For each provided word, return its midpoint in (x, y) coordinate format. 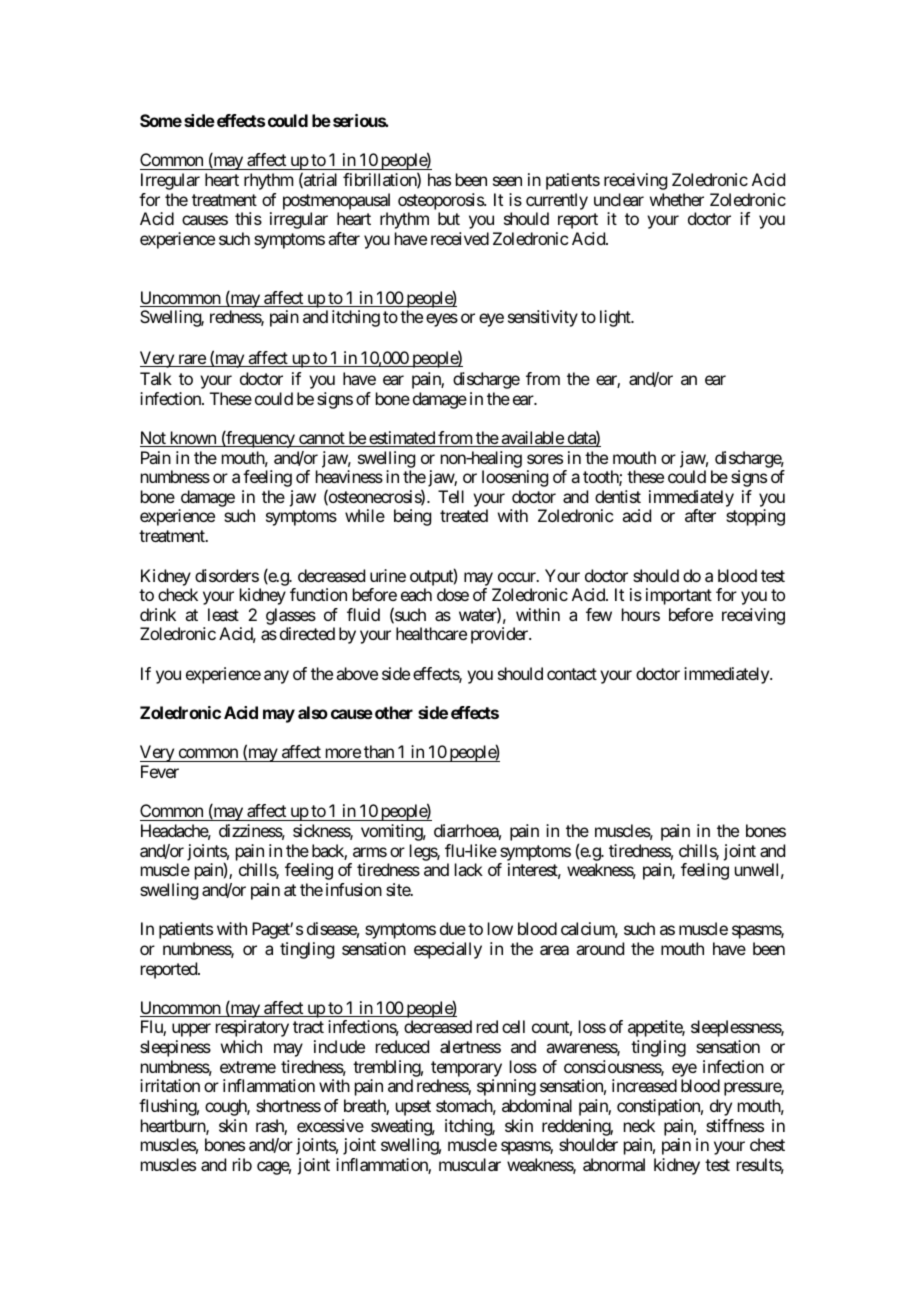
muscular (470, 1164)
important (679, 596)
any (276, 677)
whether (677, 199)
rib (242, 1164)
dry (721, 1107)
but (449, 218)
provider (500, 635)
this (248, 218)
